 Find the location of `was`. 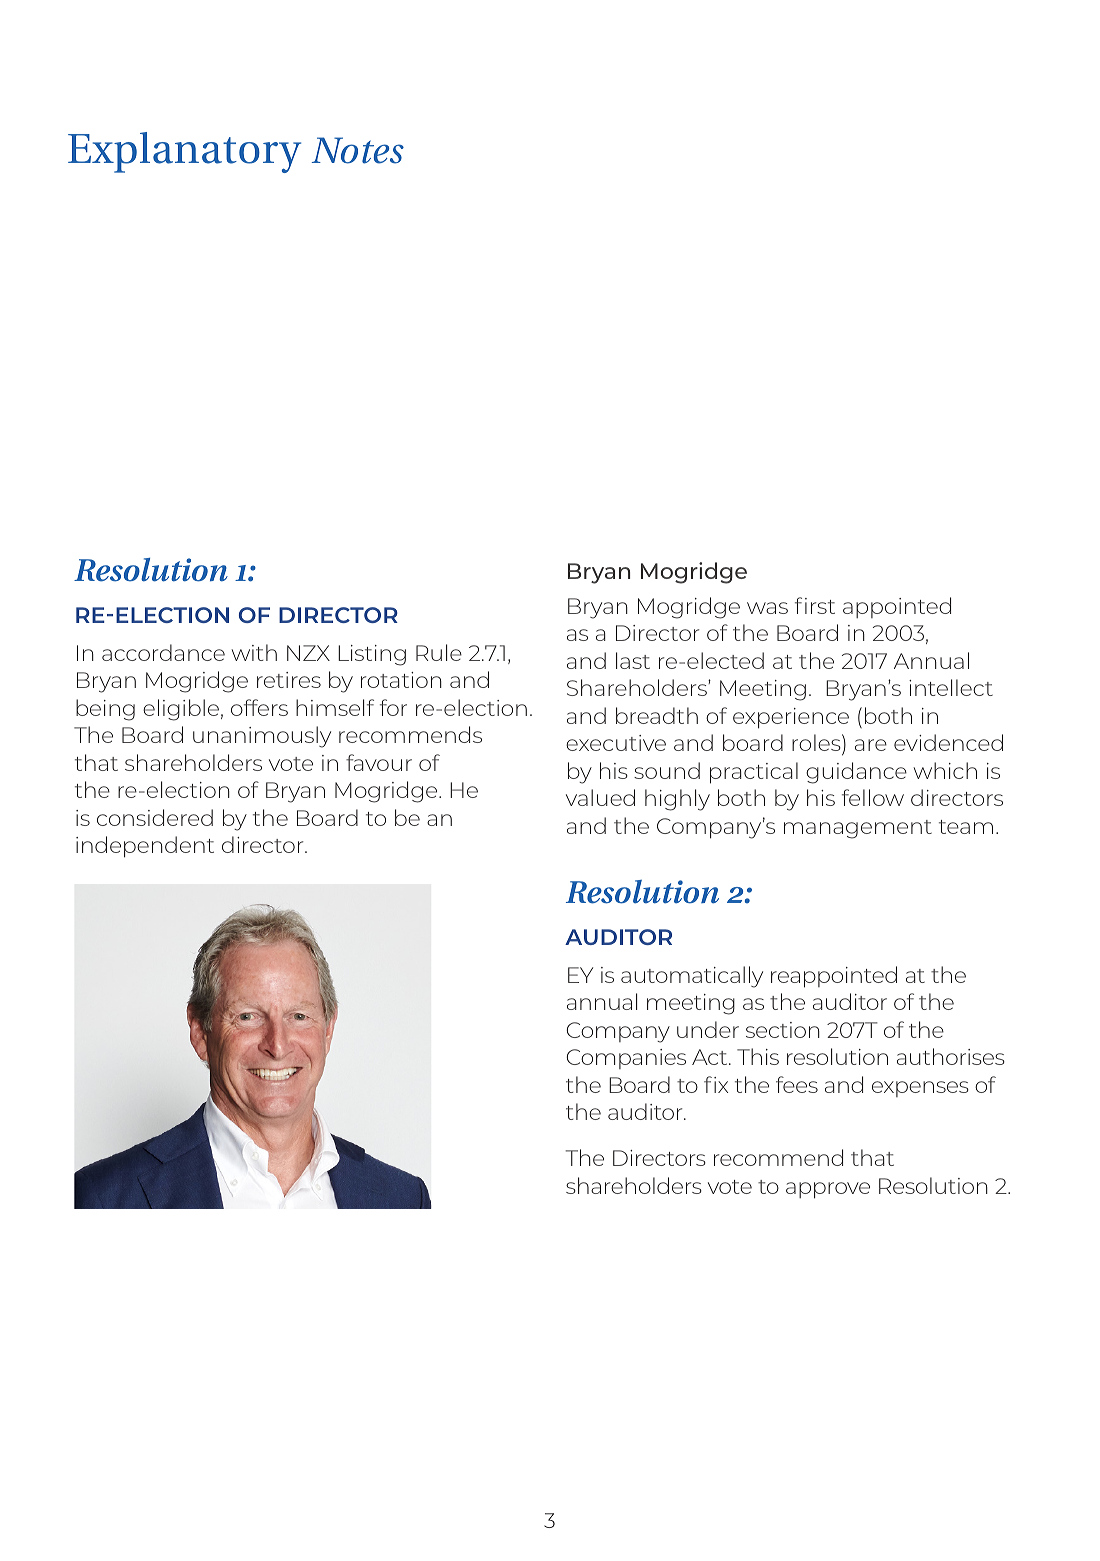

was is located at coordinates (767, 608).
